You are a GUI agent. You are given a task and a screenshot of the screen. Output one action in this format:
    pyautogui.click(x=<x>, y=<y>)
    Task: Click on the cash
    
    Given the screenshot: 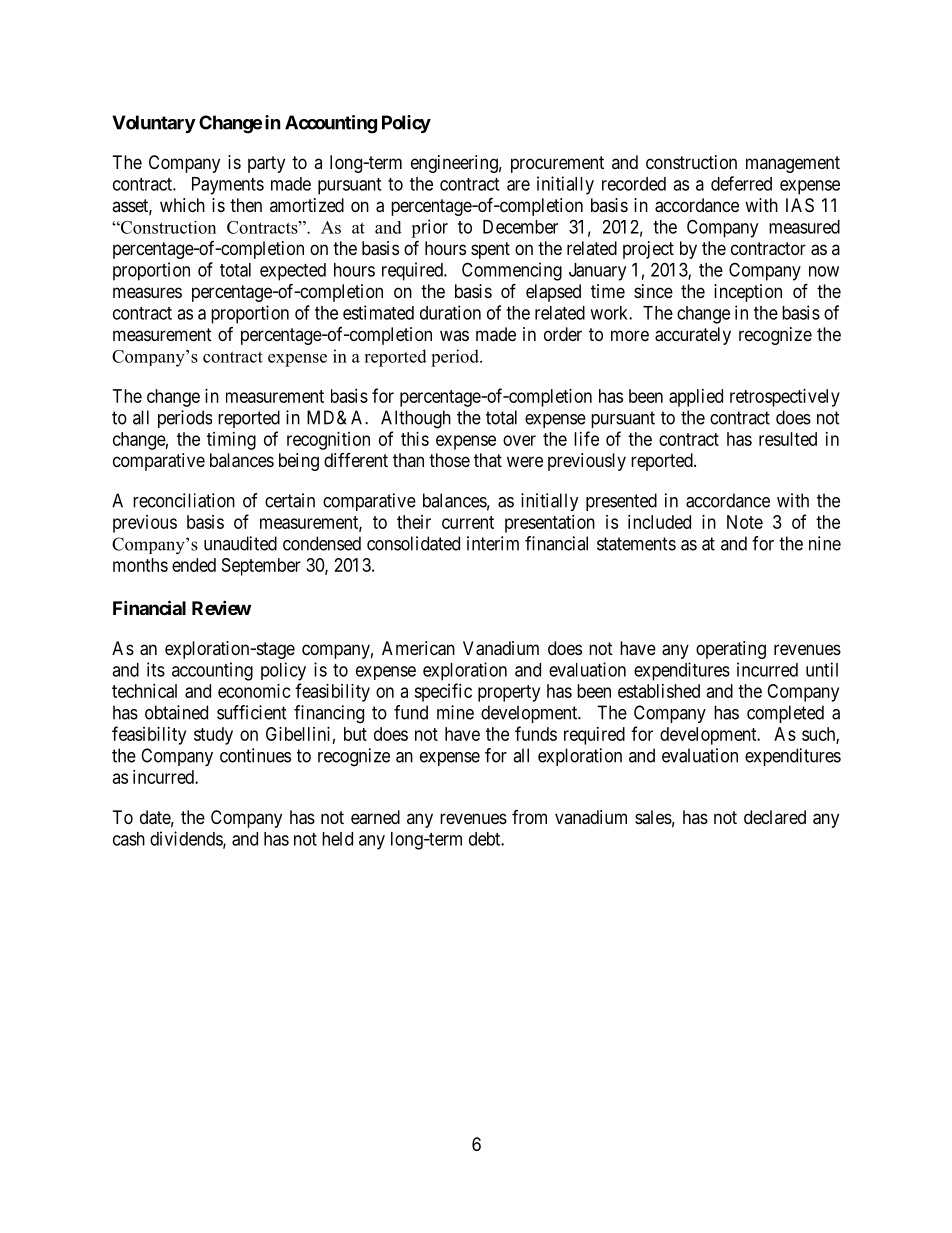 What is the action you would take?
    pyautogui.click(x=129, y=839)
